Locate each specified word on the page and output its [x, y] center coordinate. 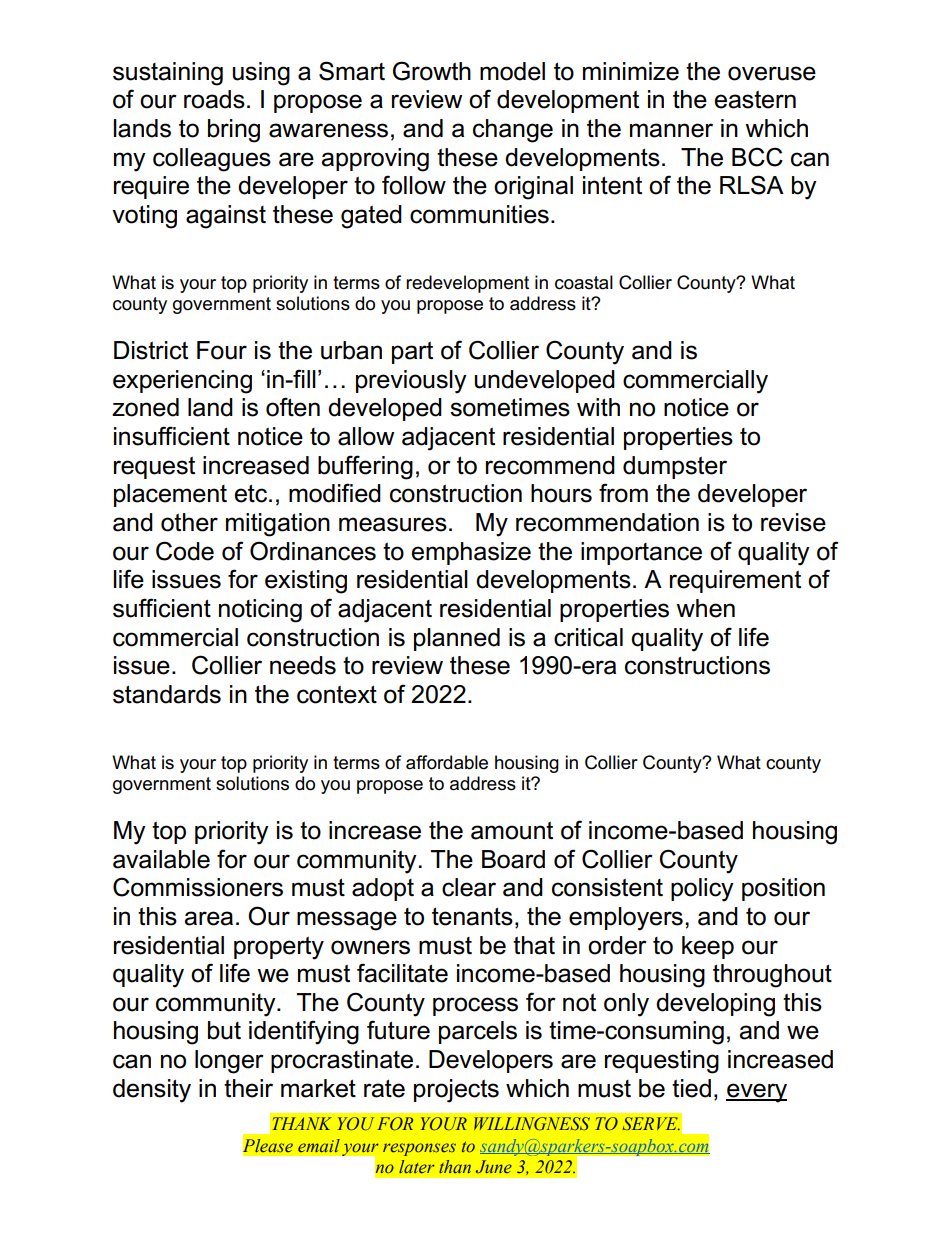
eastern [755, 99]
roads [214, 99]
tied [691, 1088]
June [494, 1167]
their [248, 1088]
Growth [432, 71]
